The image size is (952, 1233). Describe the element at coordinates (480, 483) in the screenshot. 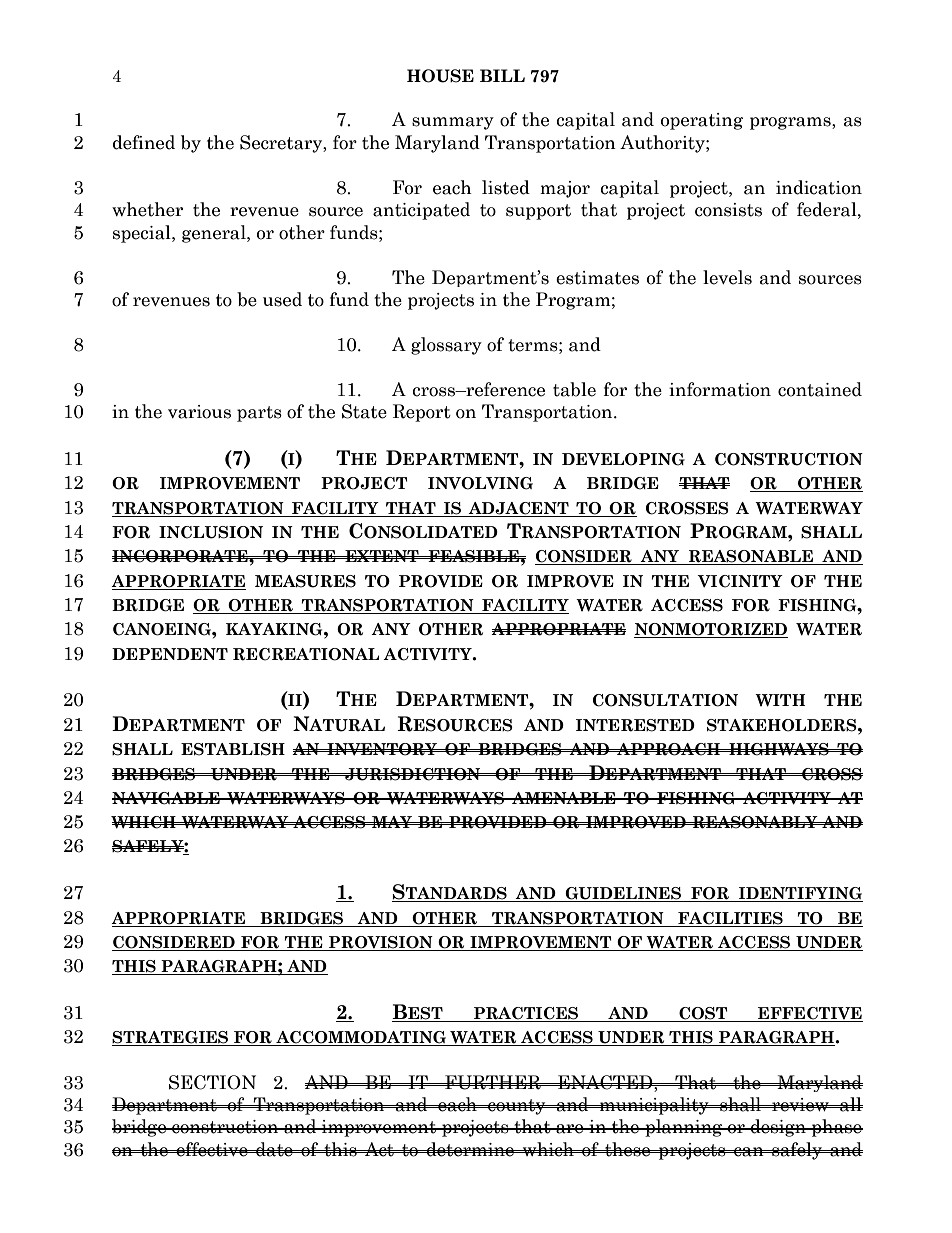

I see `INVOLVING` at that location.
